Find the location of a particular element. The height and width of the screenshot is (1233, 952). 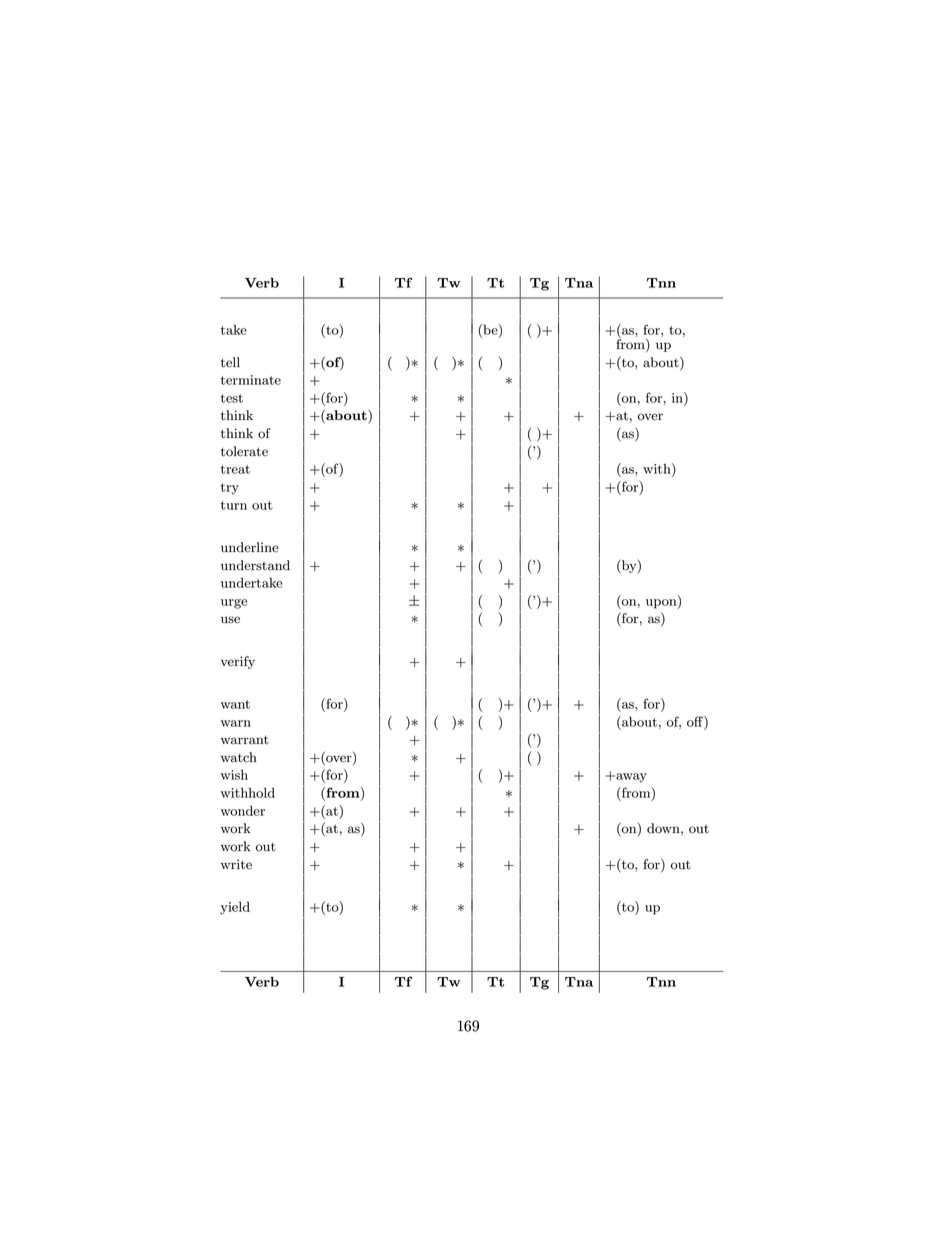

write is located at coordinates (236, 864).
